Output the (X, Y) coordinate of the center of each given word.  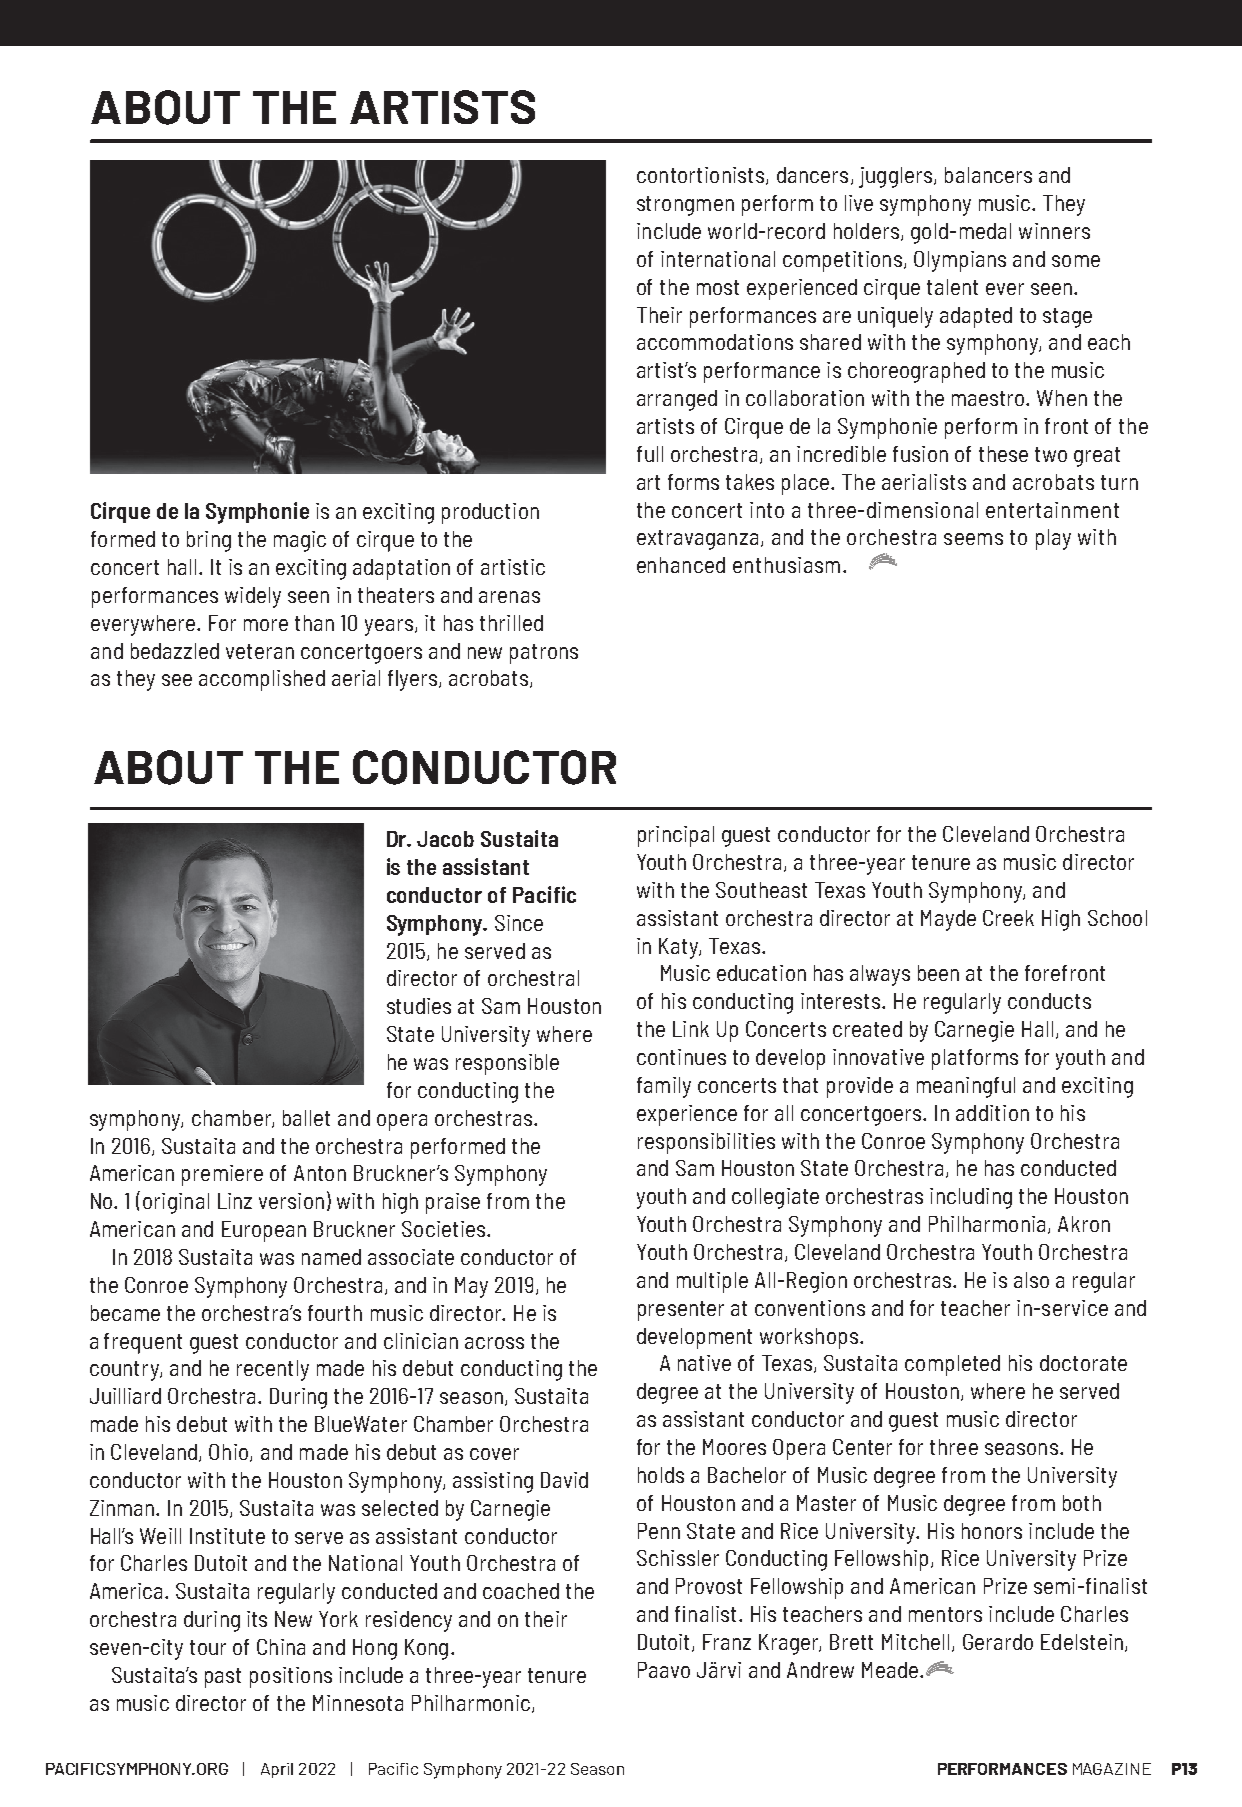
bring (209, 541)
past (223, 1678)
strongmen (685, 206)
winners (1054, 231)
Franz (727, 1642)
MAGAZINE (1112, 1769)
